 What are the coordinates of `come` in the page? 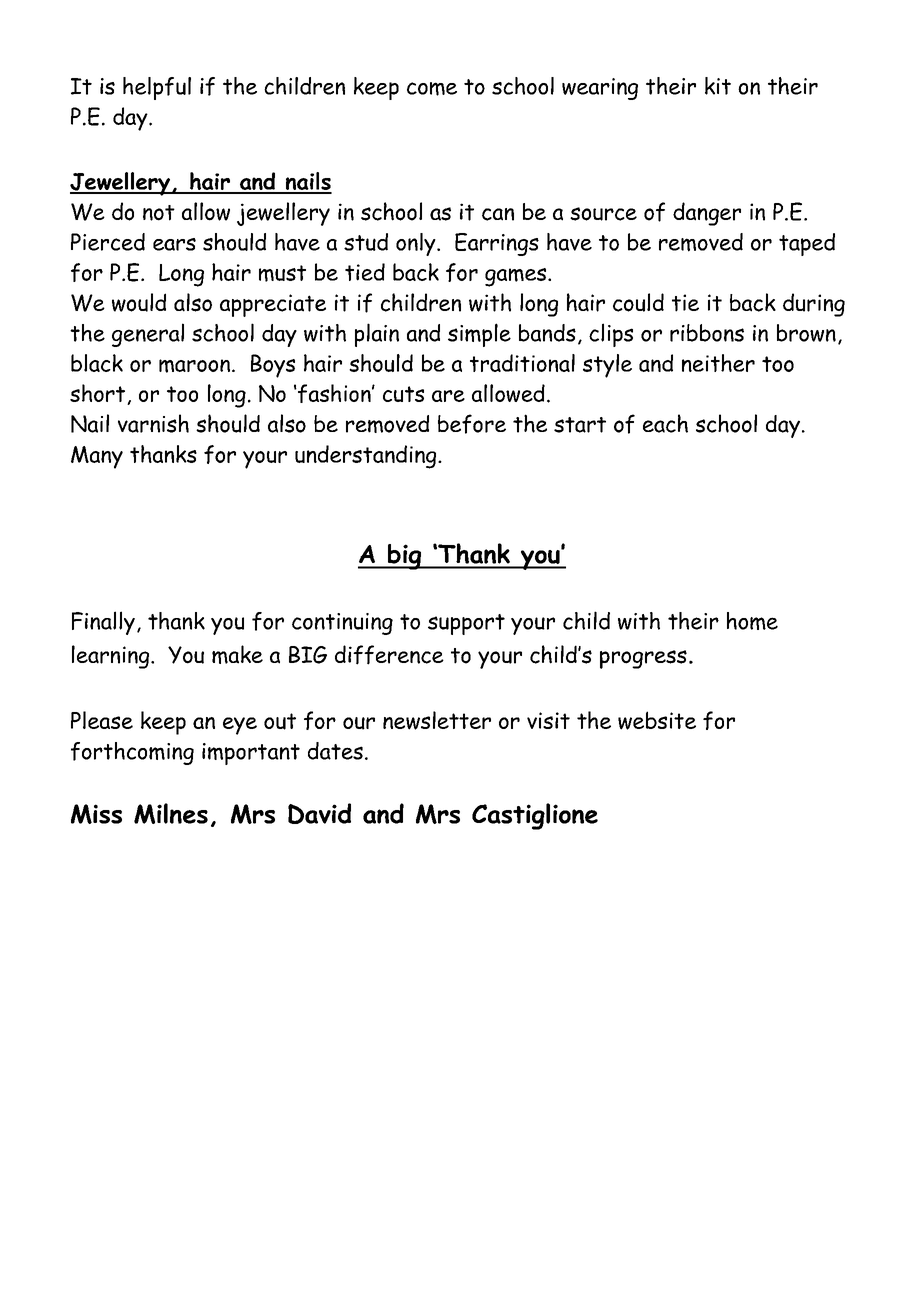 It's located at (432, 89).
